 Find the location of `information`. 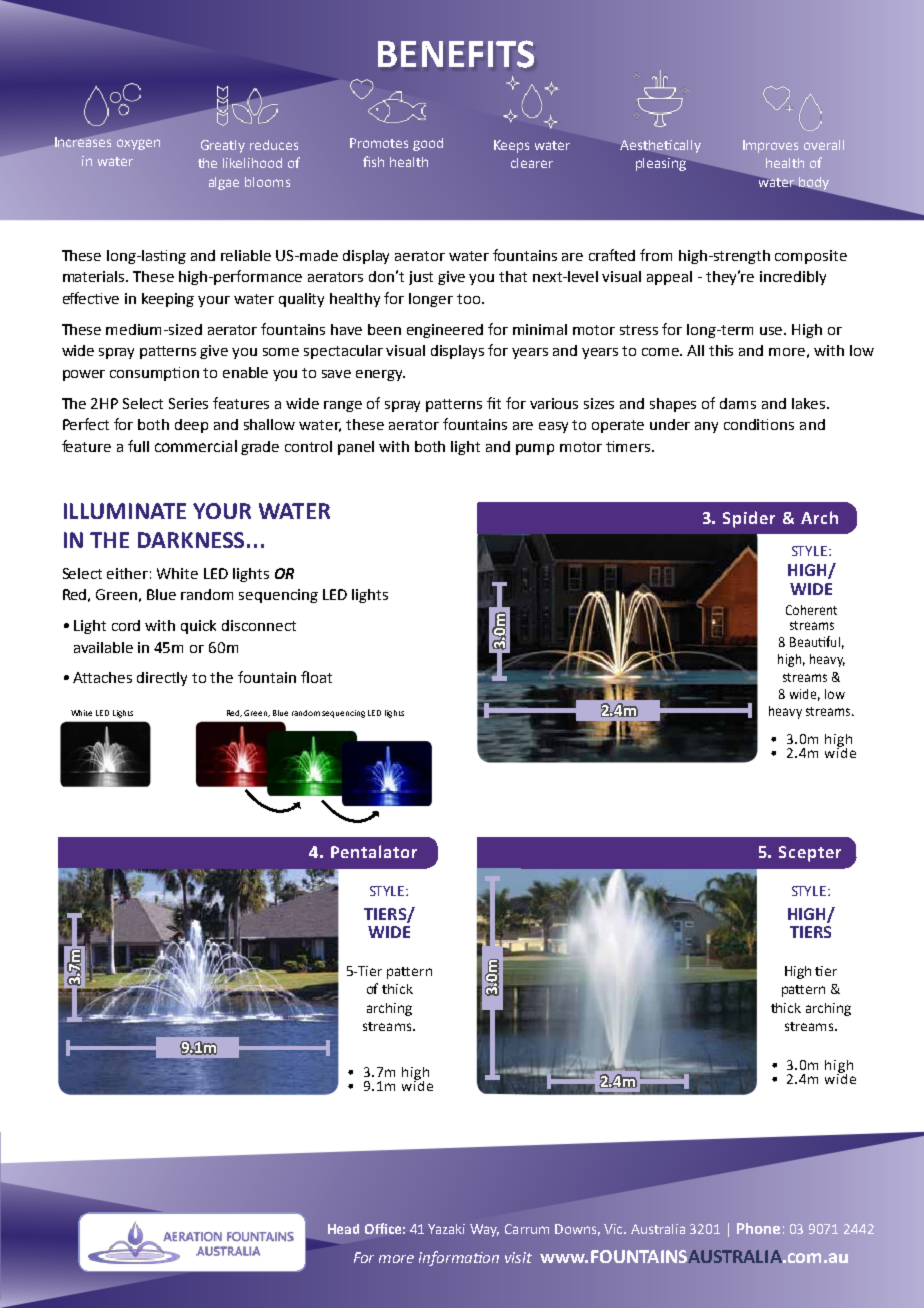

information is located at coordinates (459, 1258).
